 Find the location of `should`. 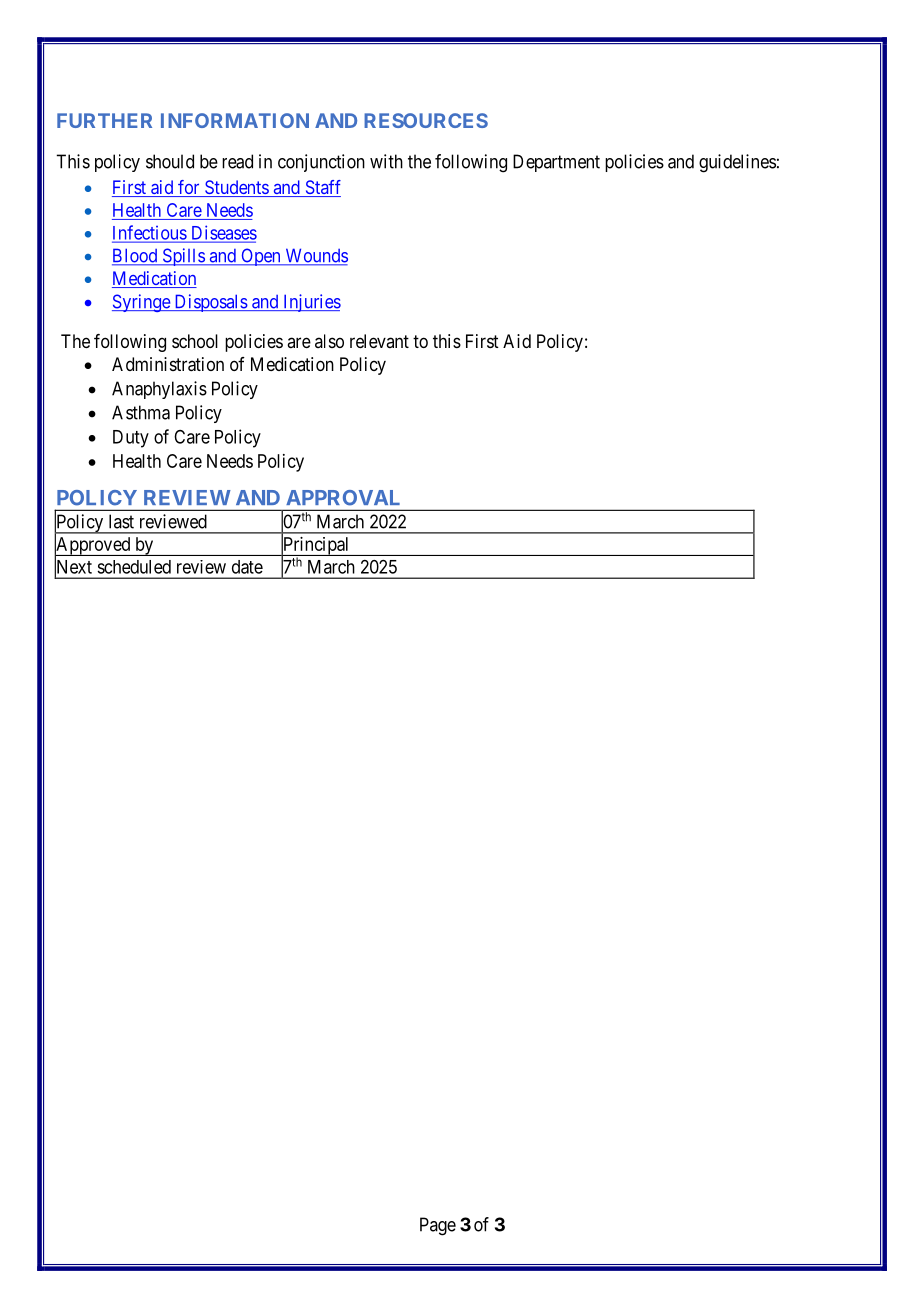

should is located at coordinates (170, 161).
